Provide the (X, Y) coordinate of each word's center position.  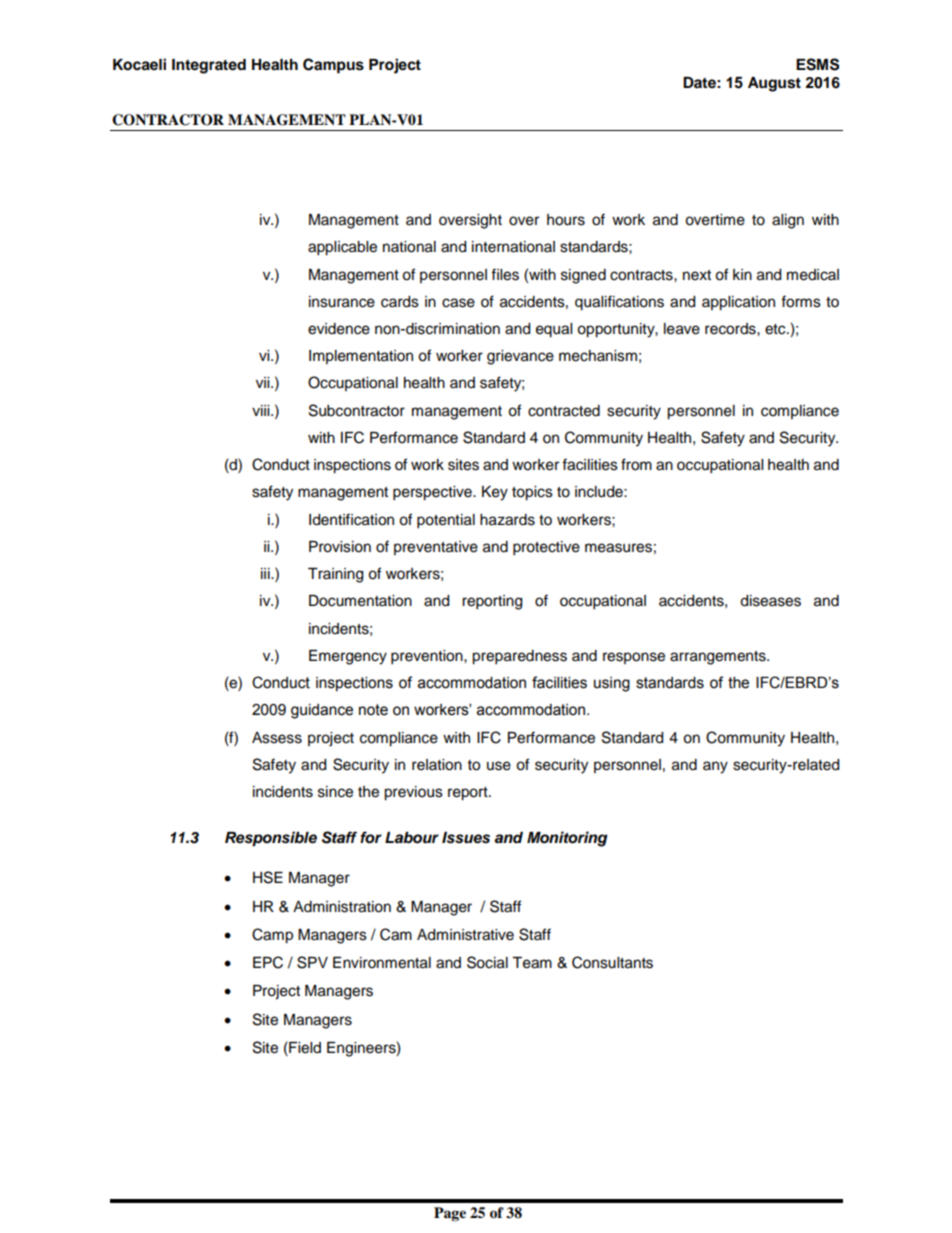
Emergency (348, 657)
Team (532, 963)
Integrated (209, 66)
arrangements (719, 658)
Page (450, 1214)
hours (566, 220)
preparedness (519, 657)
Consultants (612, 962)
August (774, 84)
